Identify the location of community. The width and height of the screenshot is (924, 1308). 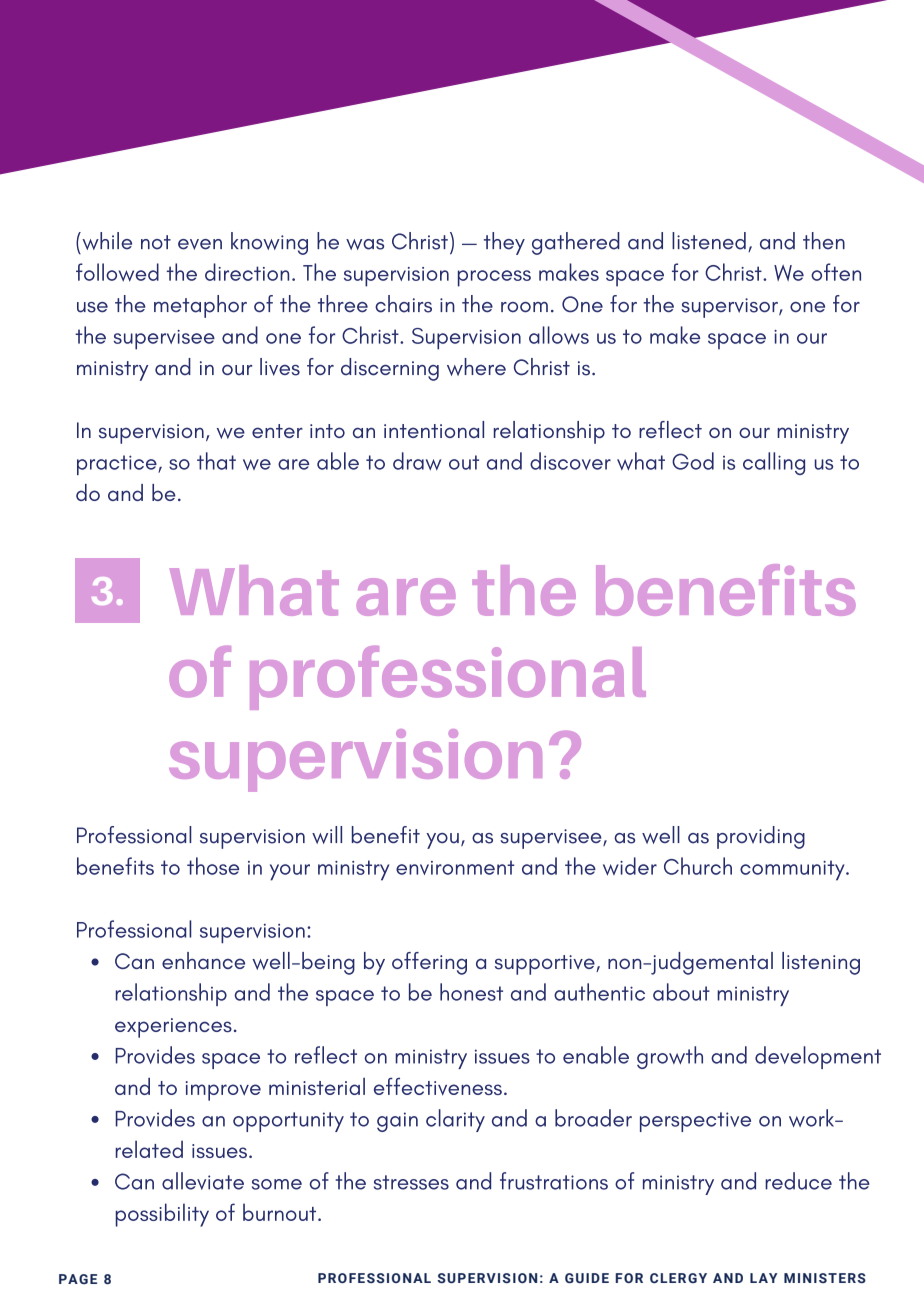
(793, 870).
